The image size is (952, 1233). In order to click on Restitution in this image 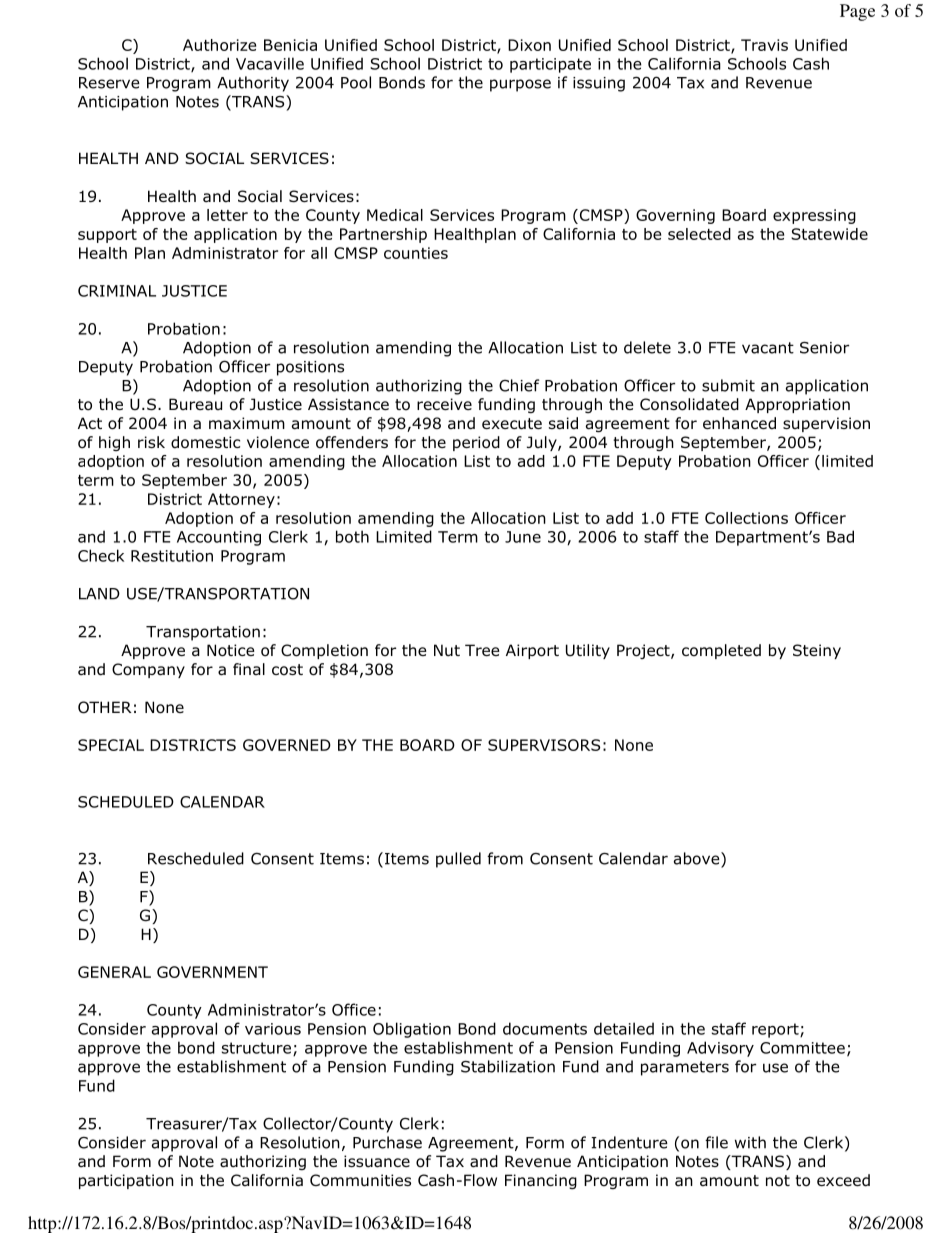, I will do `click(172, 556)`.
